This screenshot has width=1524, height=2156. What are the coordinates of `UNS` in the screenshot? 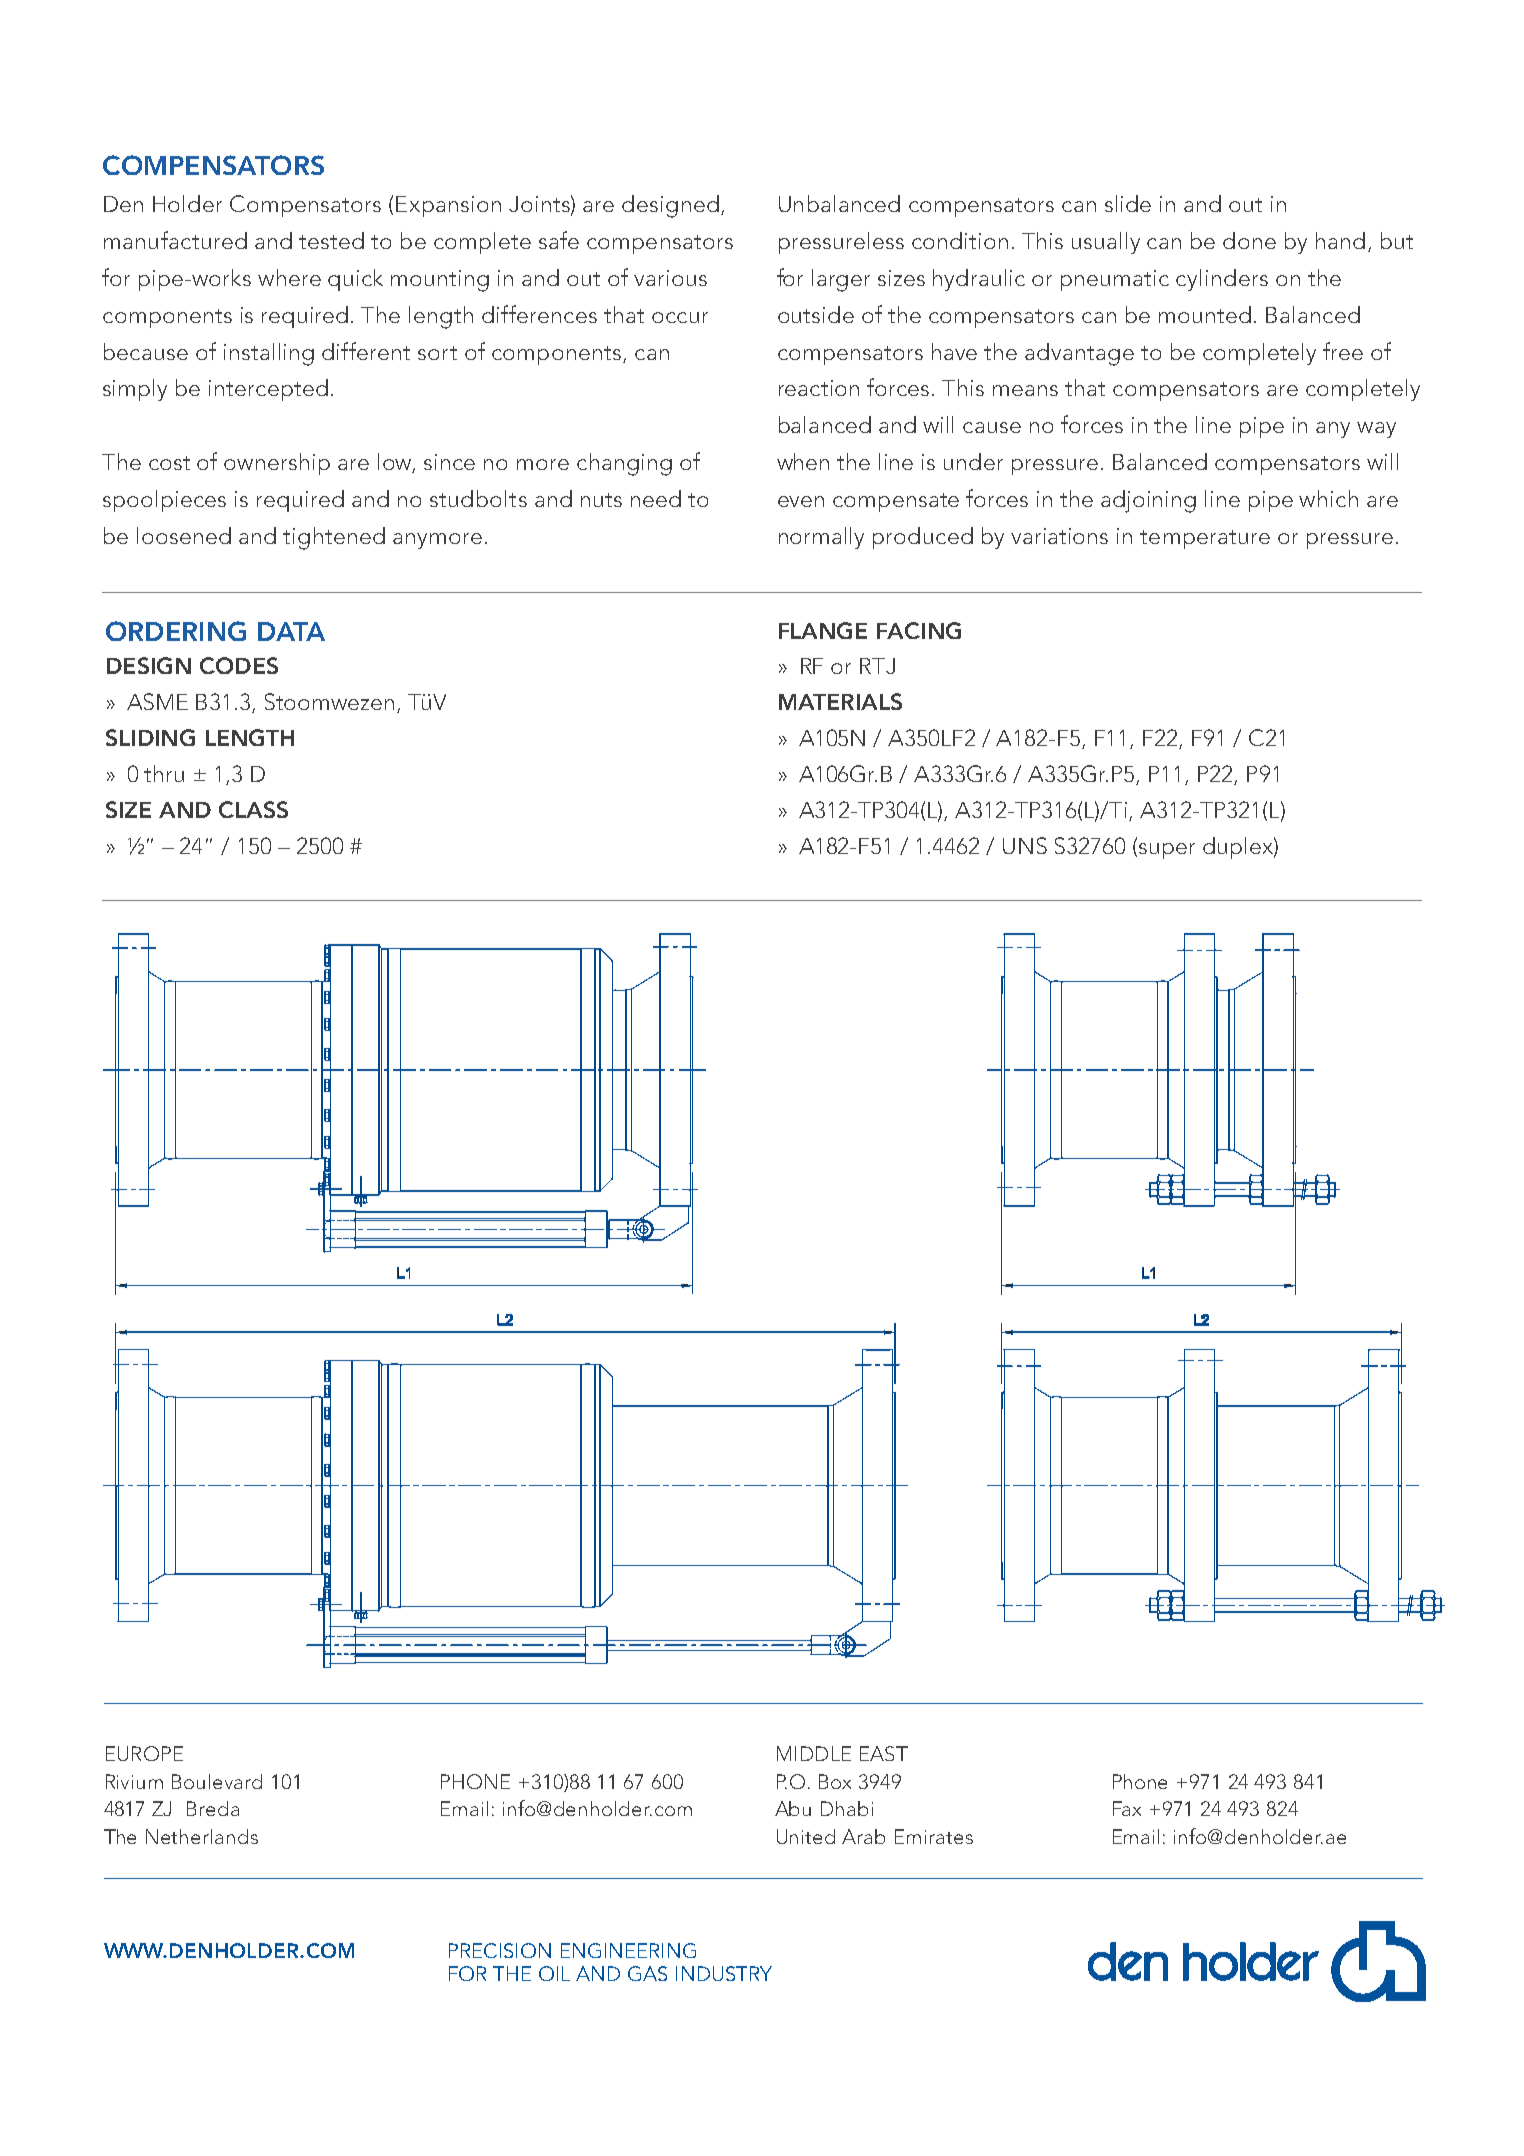 It's located at (1025, 845).
